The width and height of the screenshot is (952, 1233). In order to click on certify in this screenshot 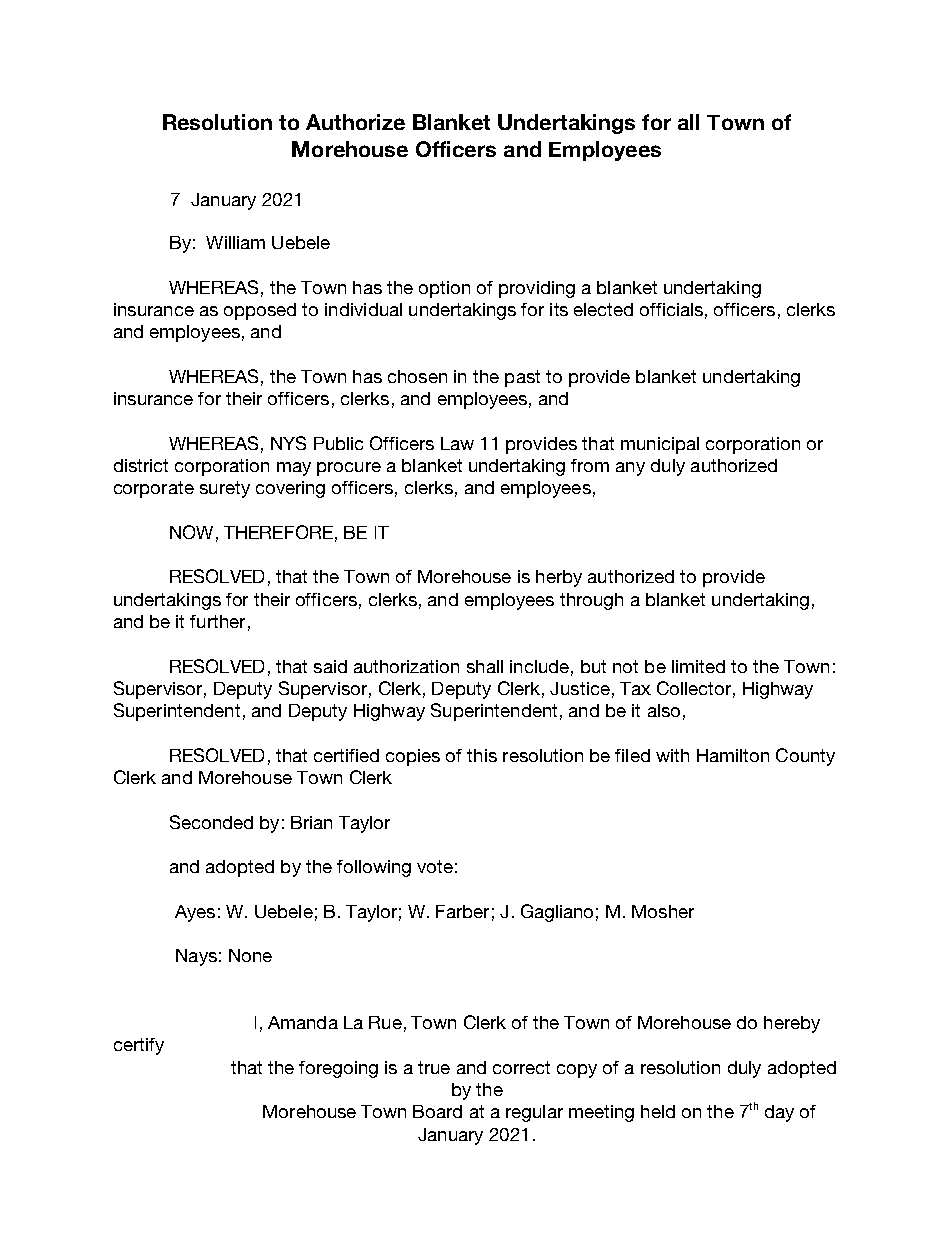, I will do `click(139, 1046)`.
